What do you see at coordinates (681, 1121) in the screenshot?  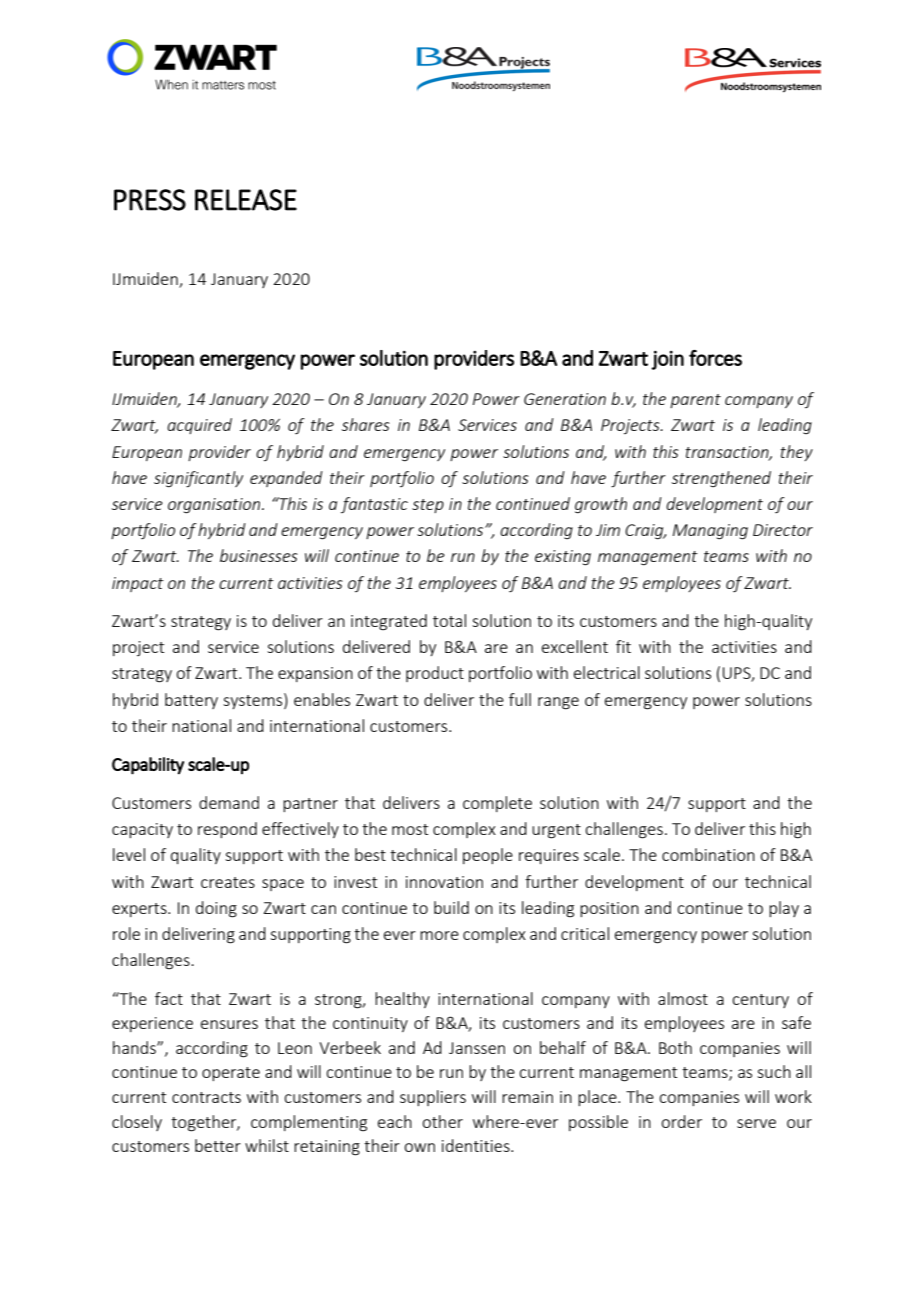 I see `order` at bounding box center [681, 1121].
